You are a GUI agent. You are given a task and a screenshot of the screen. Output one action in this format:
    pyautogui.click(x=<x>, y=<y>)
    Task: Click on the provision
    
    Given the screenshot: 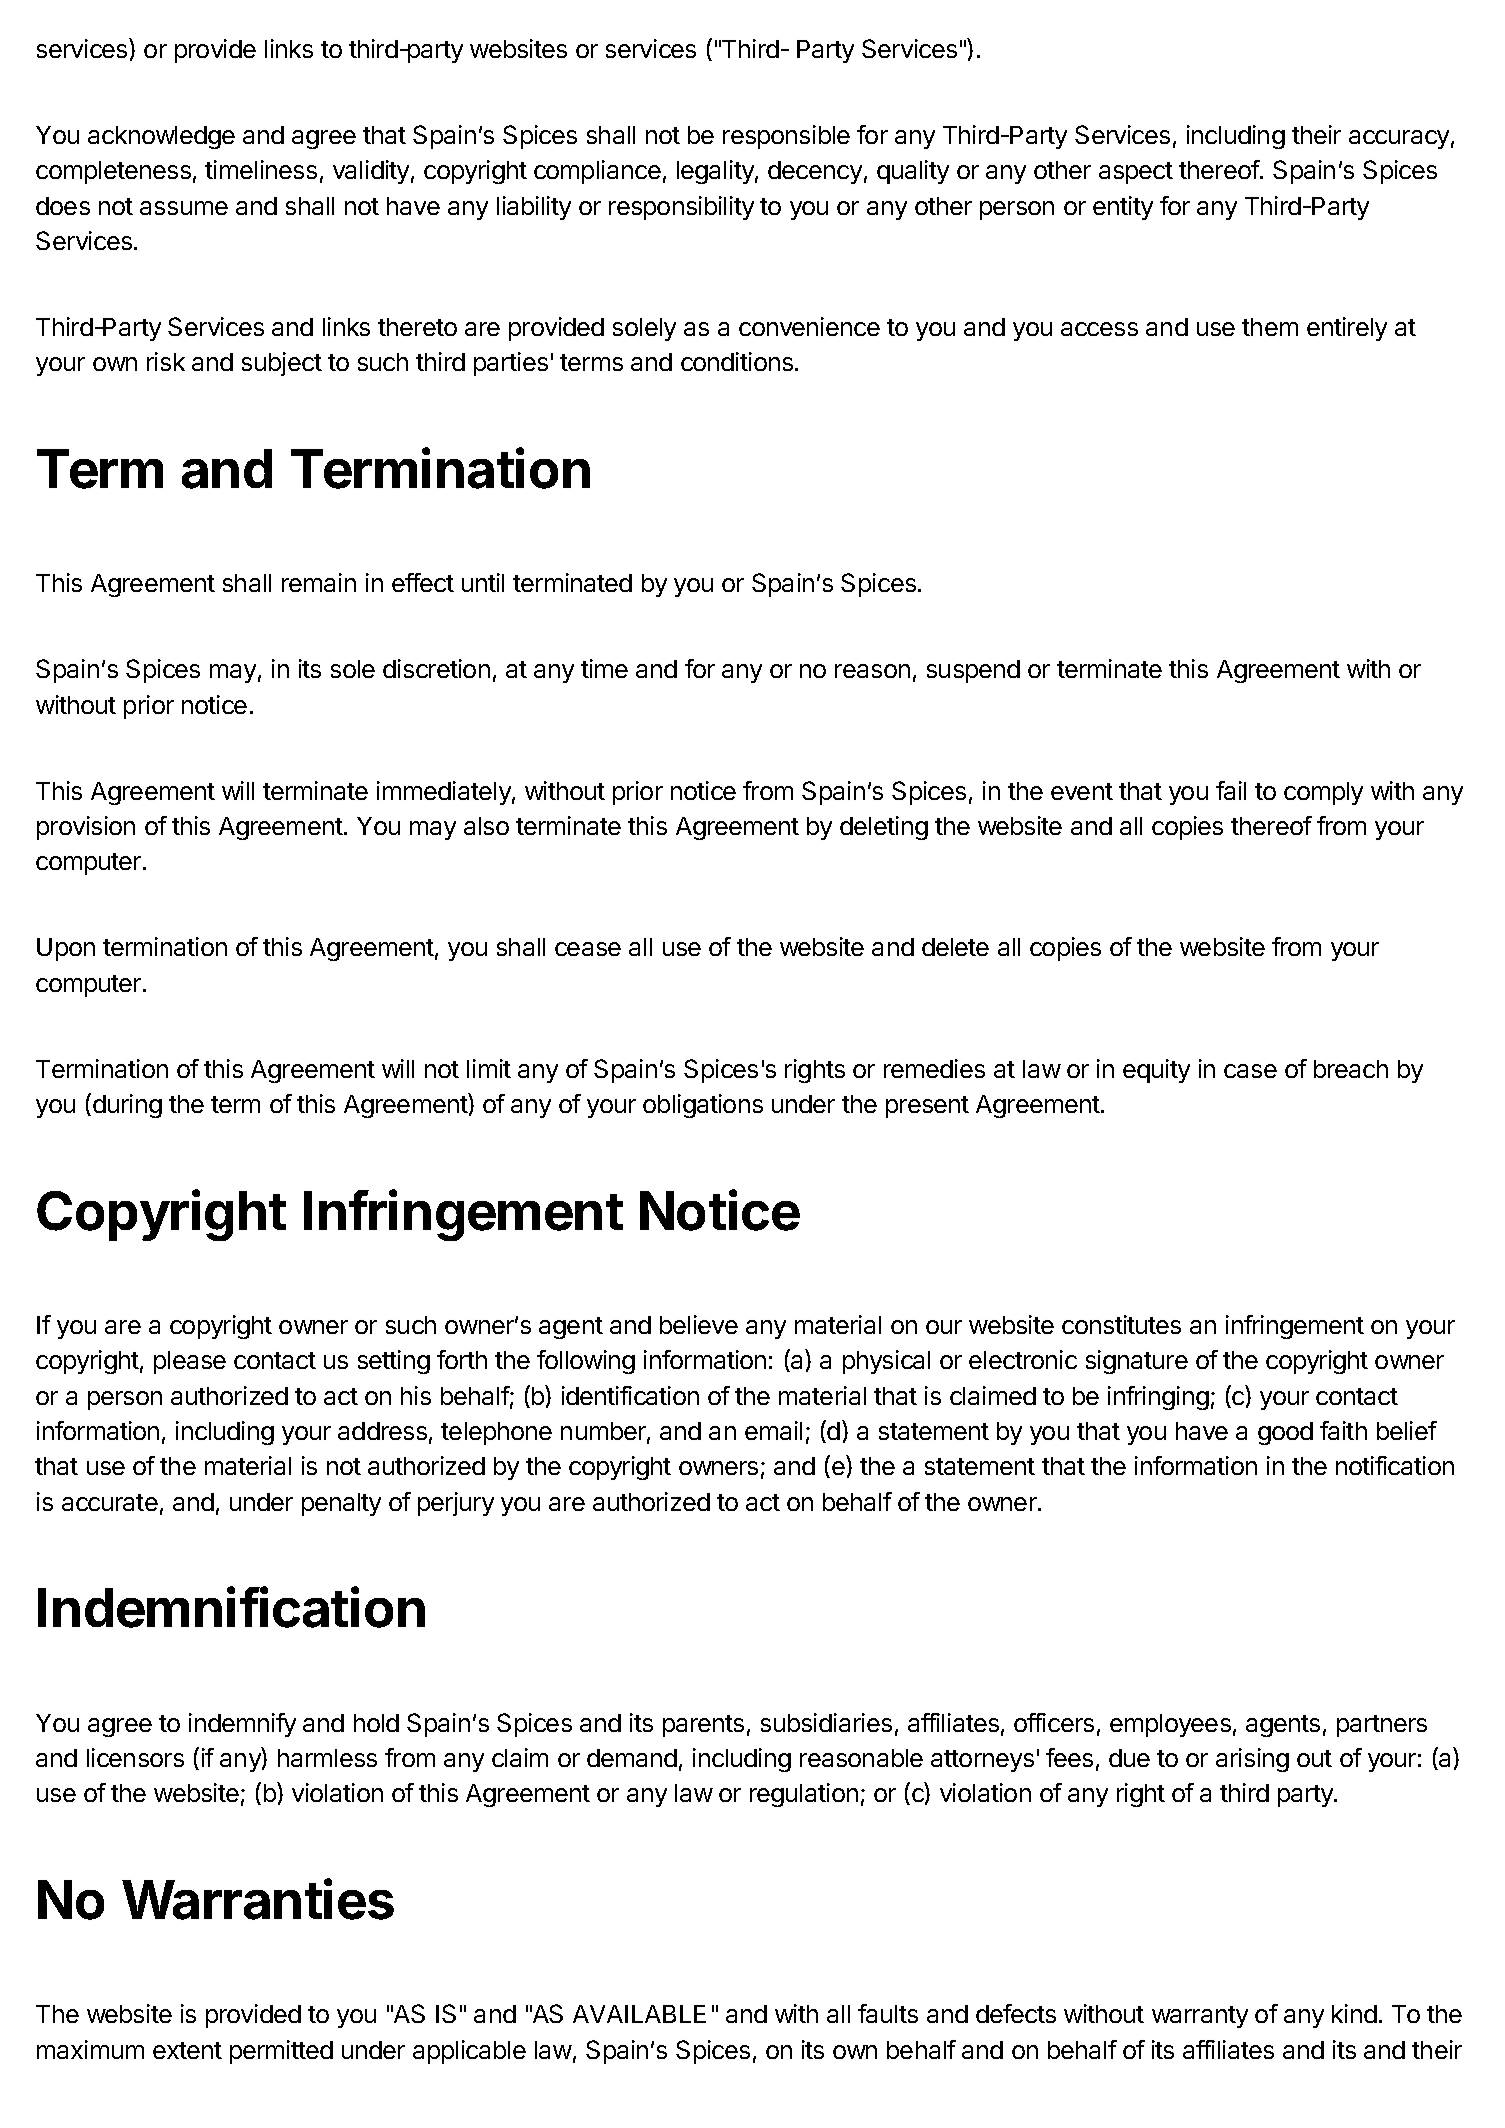 What is the action you would take?
    pyautogui.click(x=86, y=828)
